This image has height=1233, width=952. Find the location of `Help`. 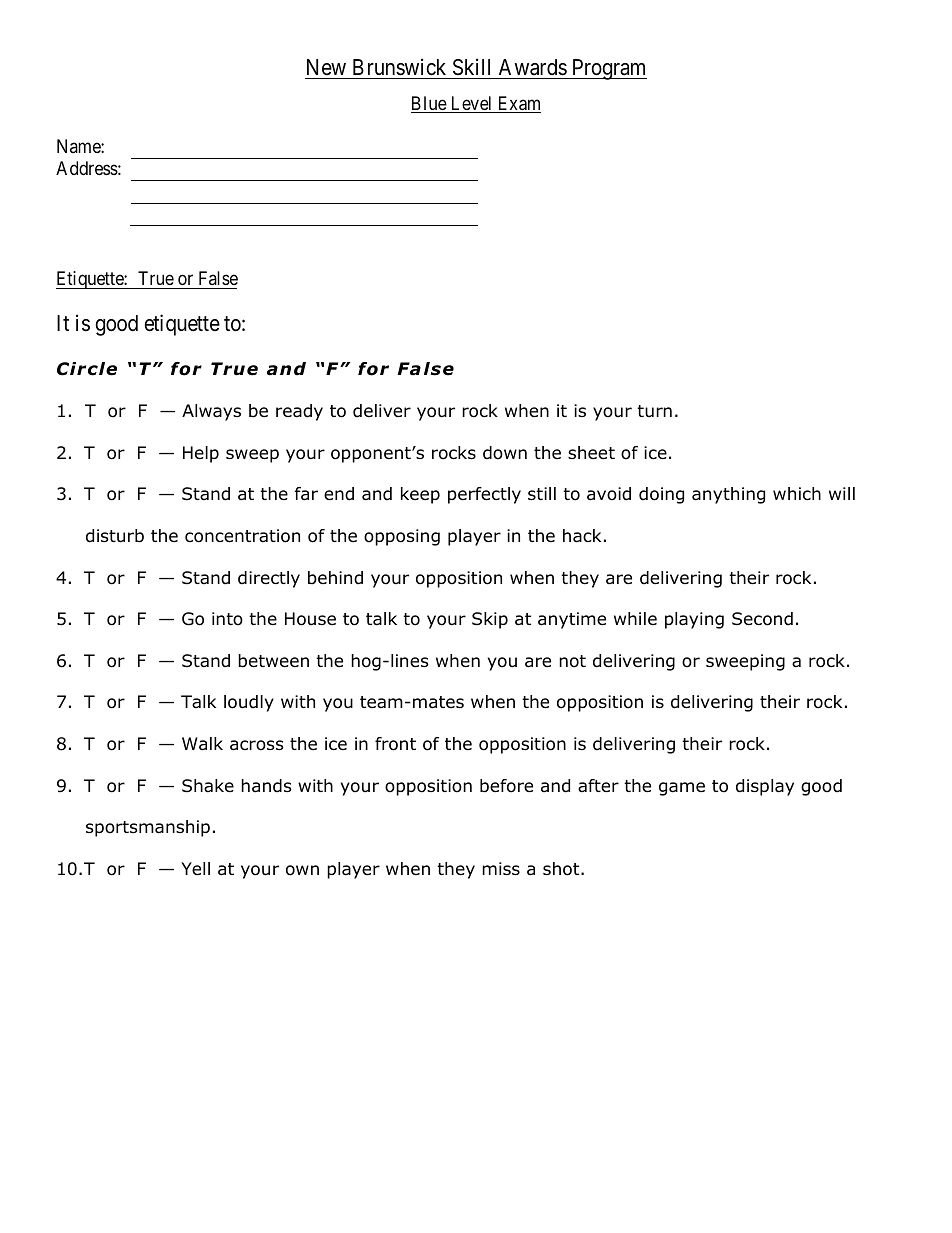

Help is located at coordinates (201, 454).
